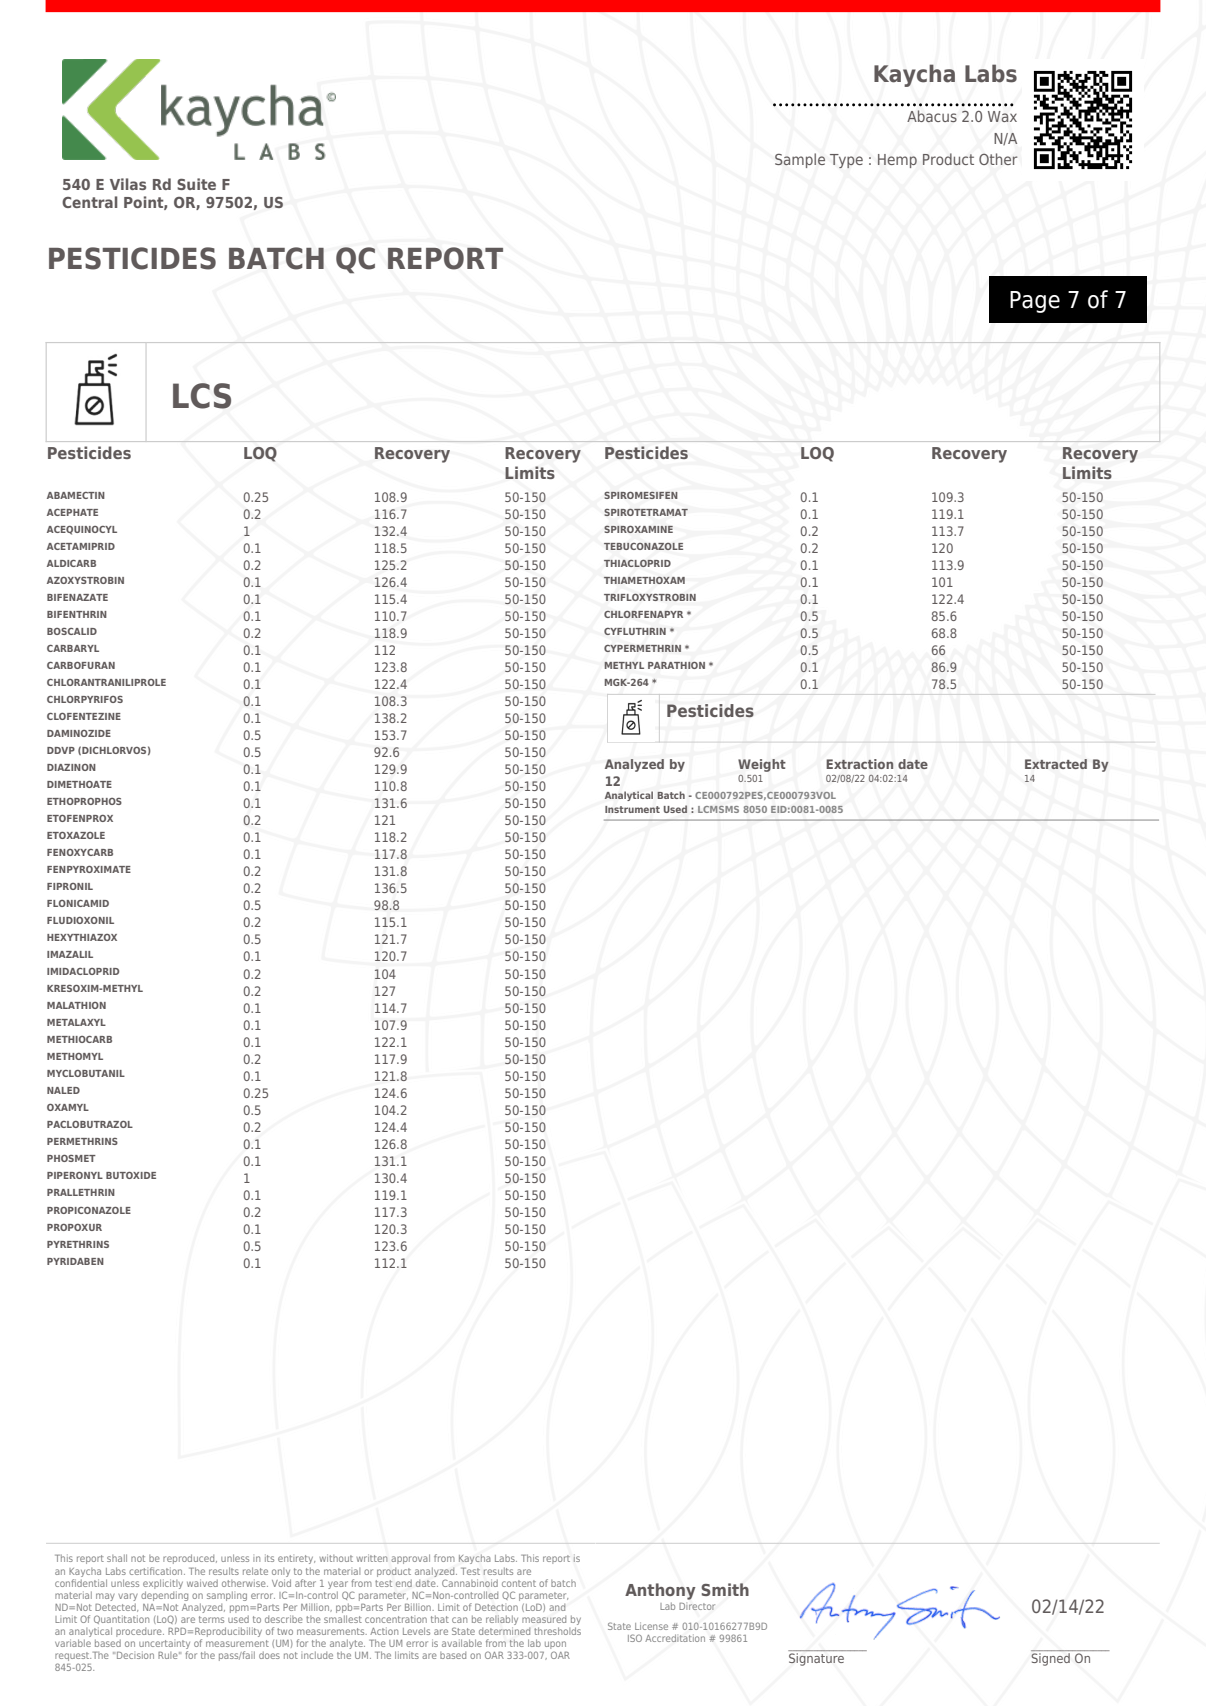 Image resolution: width=1206 pixels, height=1706 pixels. Describe the element at coordinates (410, 1559) in the screenshot. I see `approval` at that location.
